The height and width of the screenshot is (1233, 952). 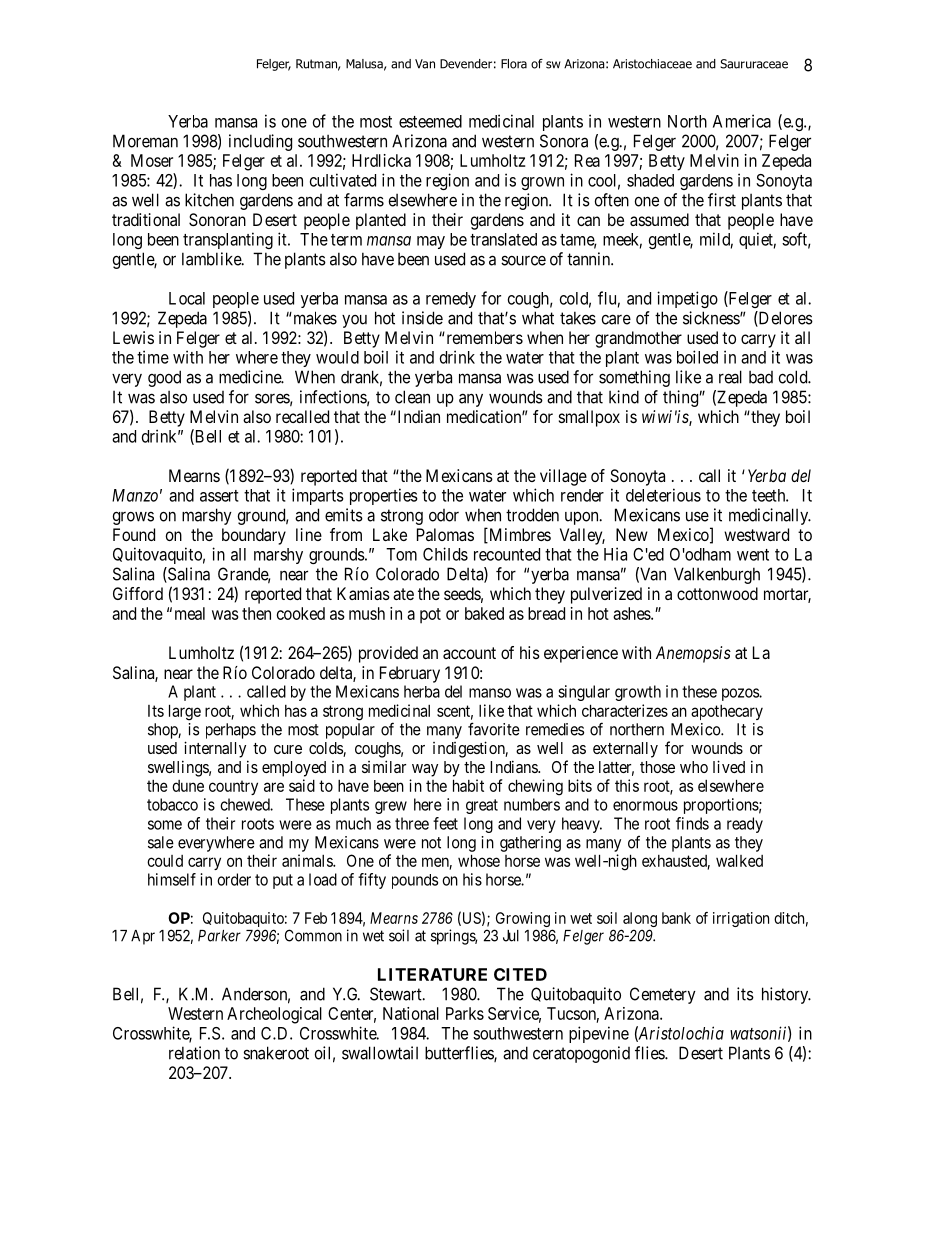 I want to click on Local, so click(x=187, y=298).
